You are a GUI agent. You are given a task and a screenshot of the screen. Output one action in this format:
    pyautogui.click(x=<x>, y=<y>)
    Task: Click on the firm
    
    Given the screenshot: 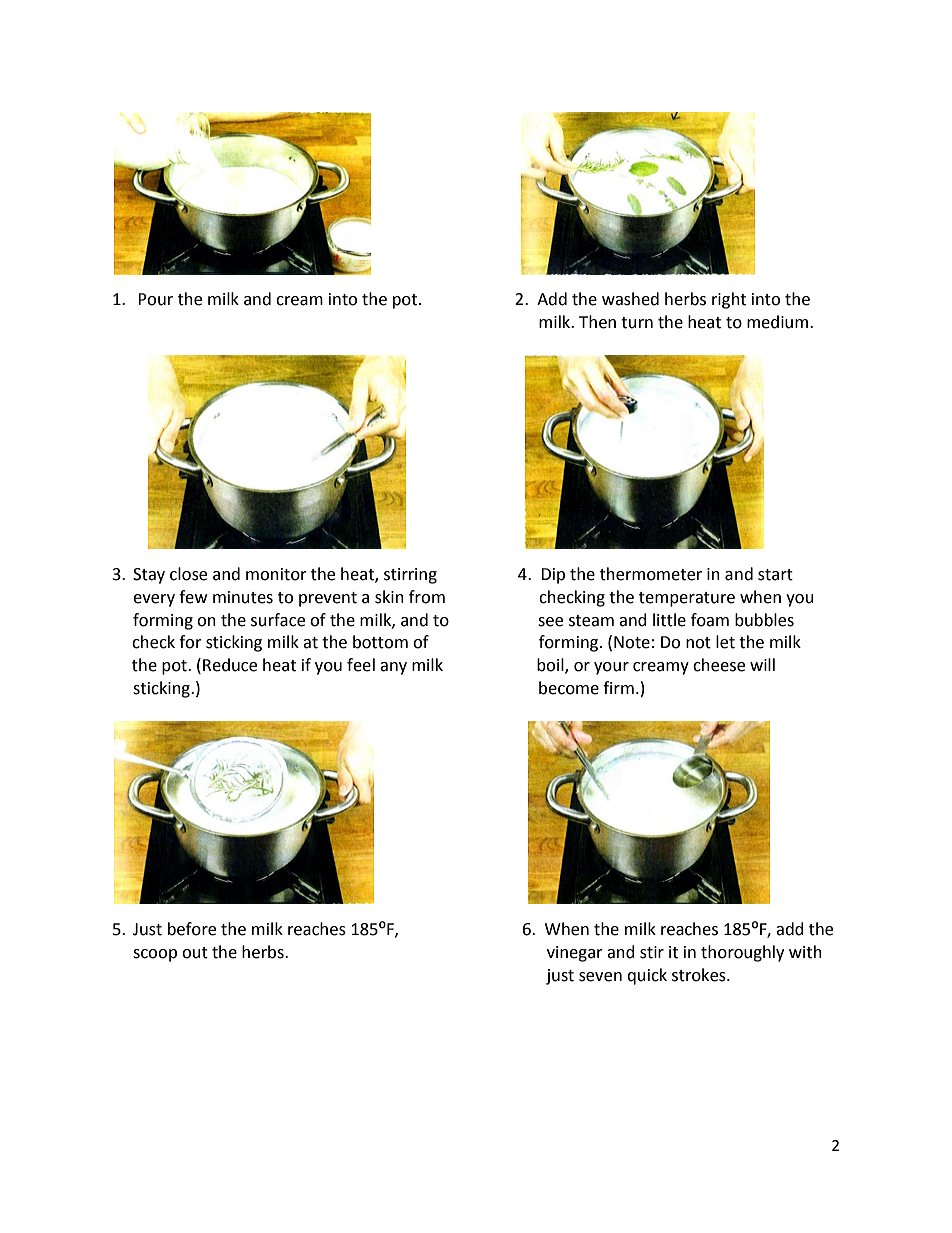 What is the action you would take?
    pyautogui.click(x=618, y=687)
